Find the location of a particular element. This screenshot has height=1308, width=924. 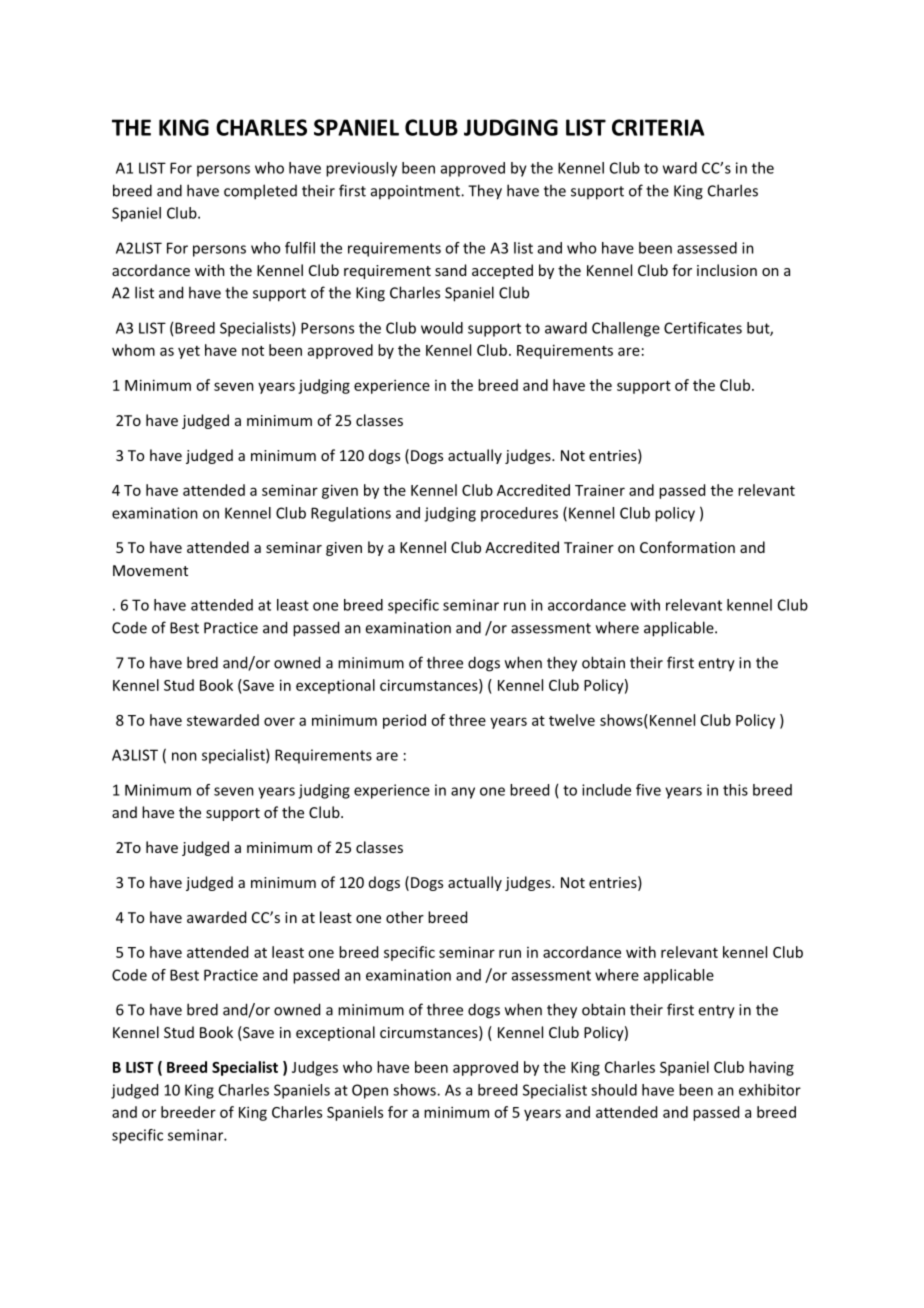

other is located at coordinates (405, 917).
